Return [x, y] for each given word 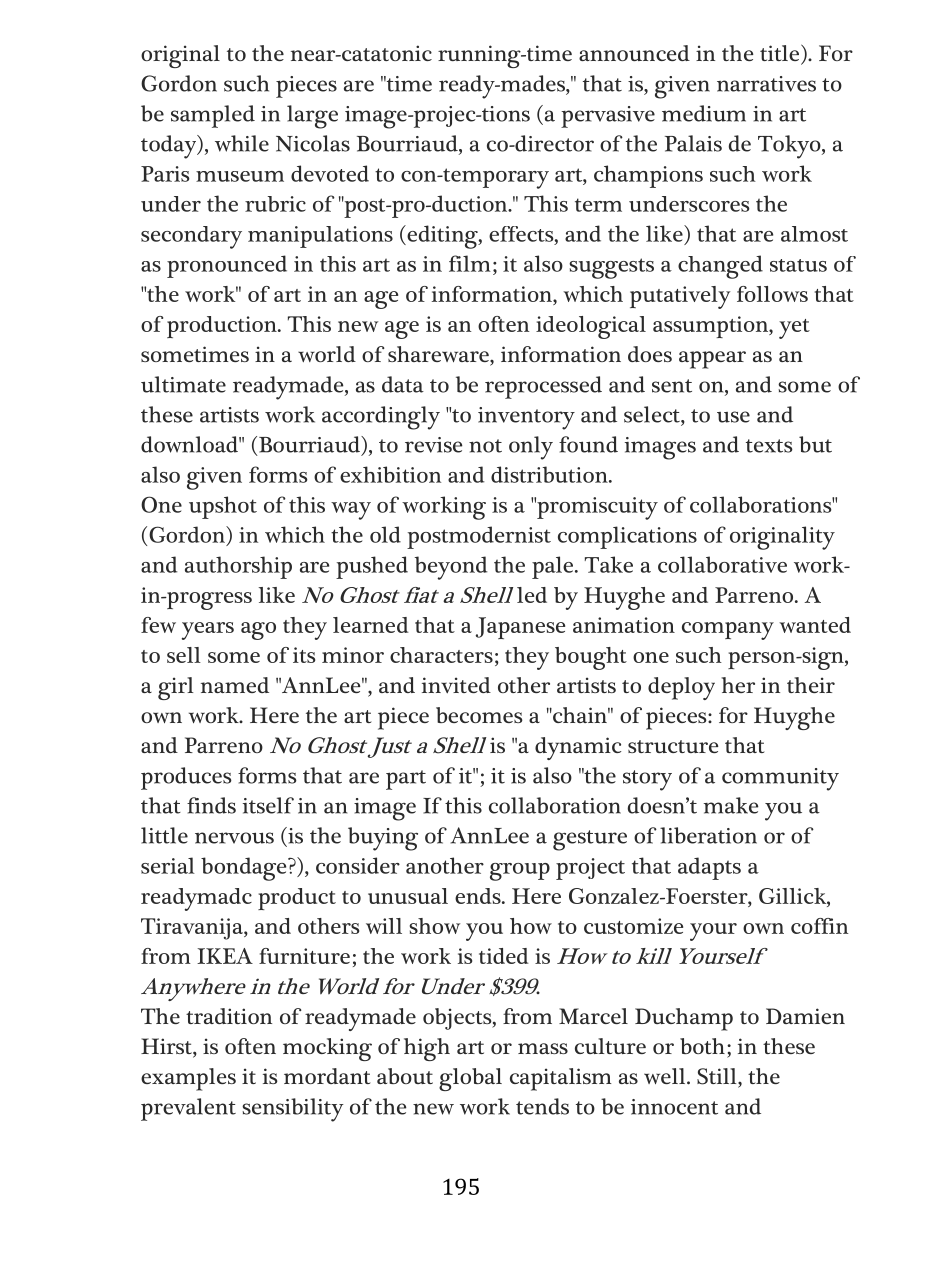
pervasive [608, 117]
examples [188, 1079]
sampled [213, 116]
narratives [766, 84]
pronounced [227, 266]
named [235, 685]
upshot [223, 507]
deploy [681, 688]
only [531, 448]
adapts [709, 868]
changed [720, 267]
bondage [245, 869]
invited [456, 685]
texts [769, 446]
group [520, 872]
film [470, 263]
